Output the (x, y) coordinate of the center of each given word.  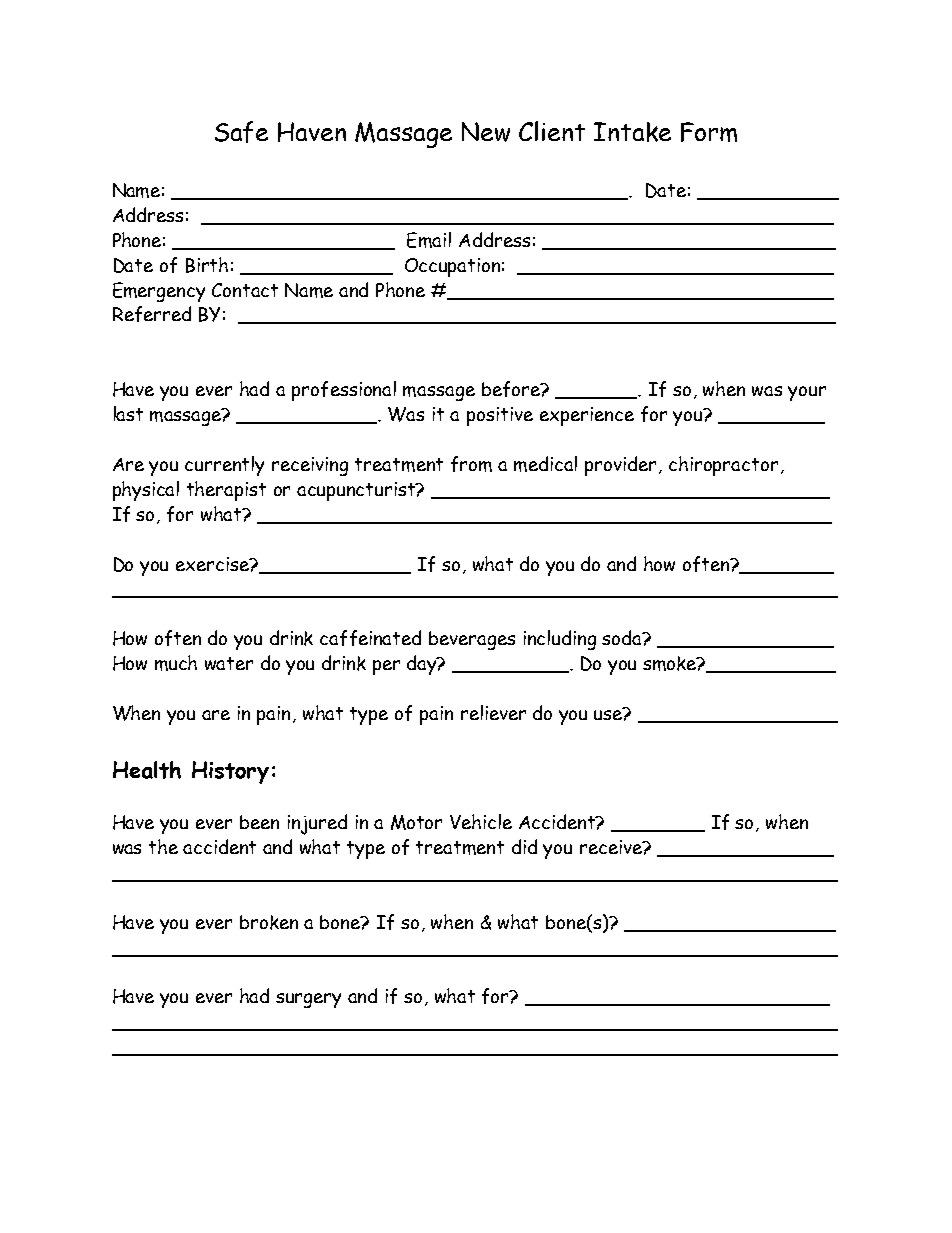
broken (269, 922)
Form (709, 132)
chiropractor (723, 466)
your (807, 393)
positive (500, 416)
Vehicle (481, 821)
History (230, 772)
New (486, 132)
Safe (241, 132)
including (560, 640)
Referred (152, 314)
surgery (308, 1000)
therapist (226, 491)
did (524, 846)
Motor (416, 822)
